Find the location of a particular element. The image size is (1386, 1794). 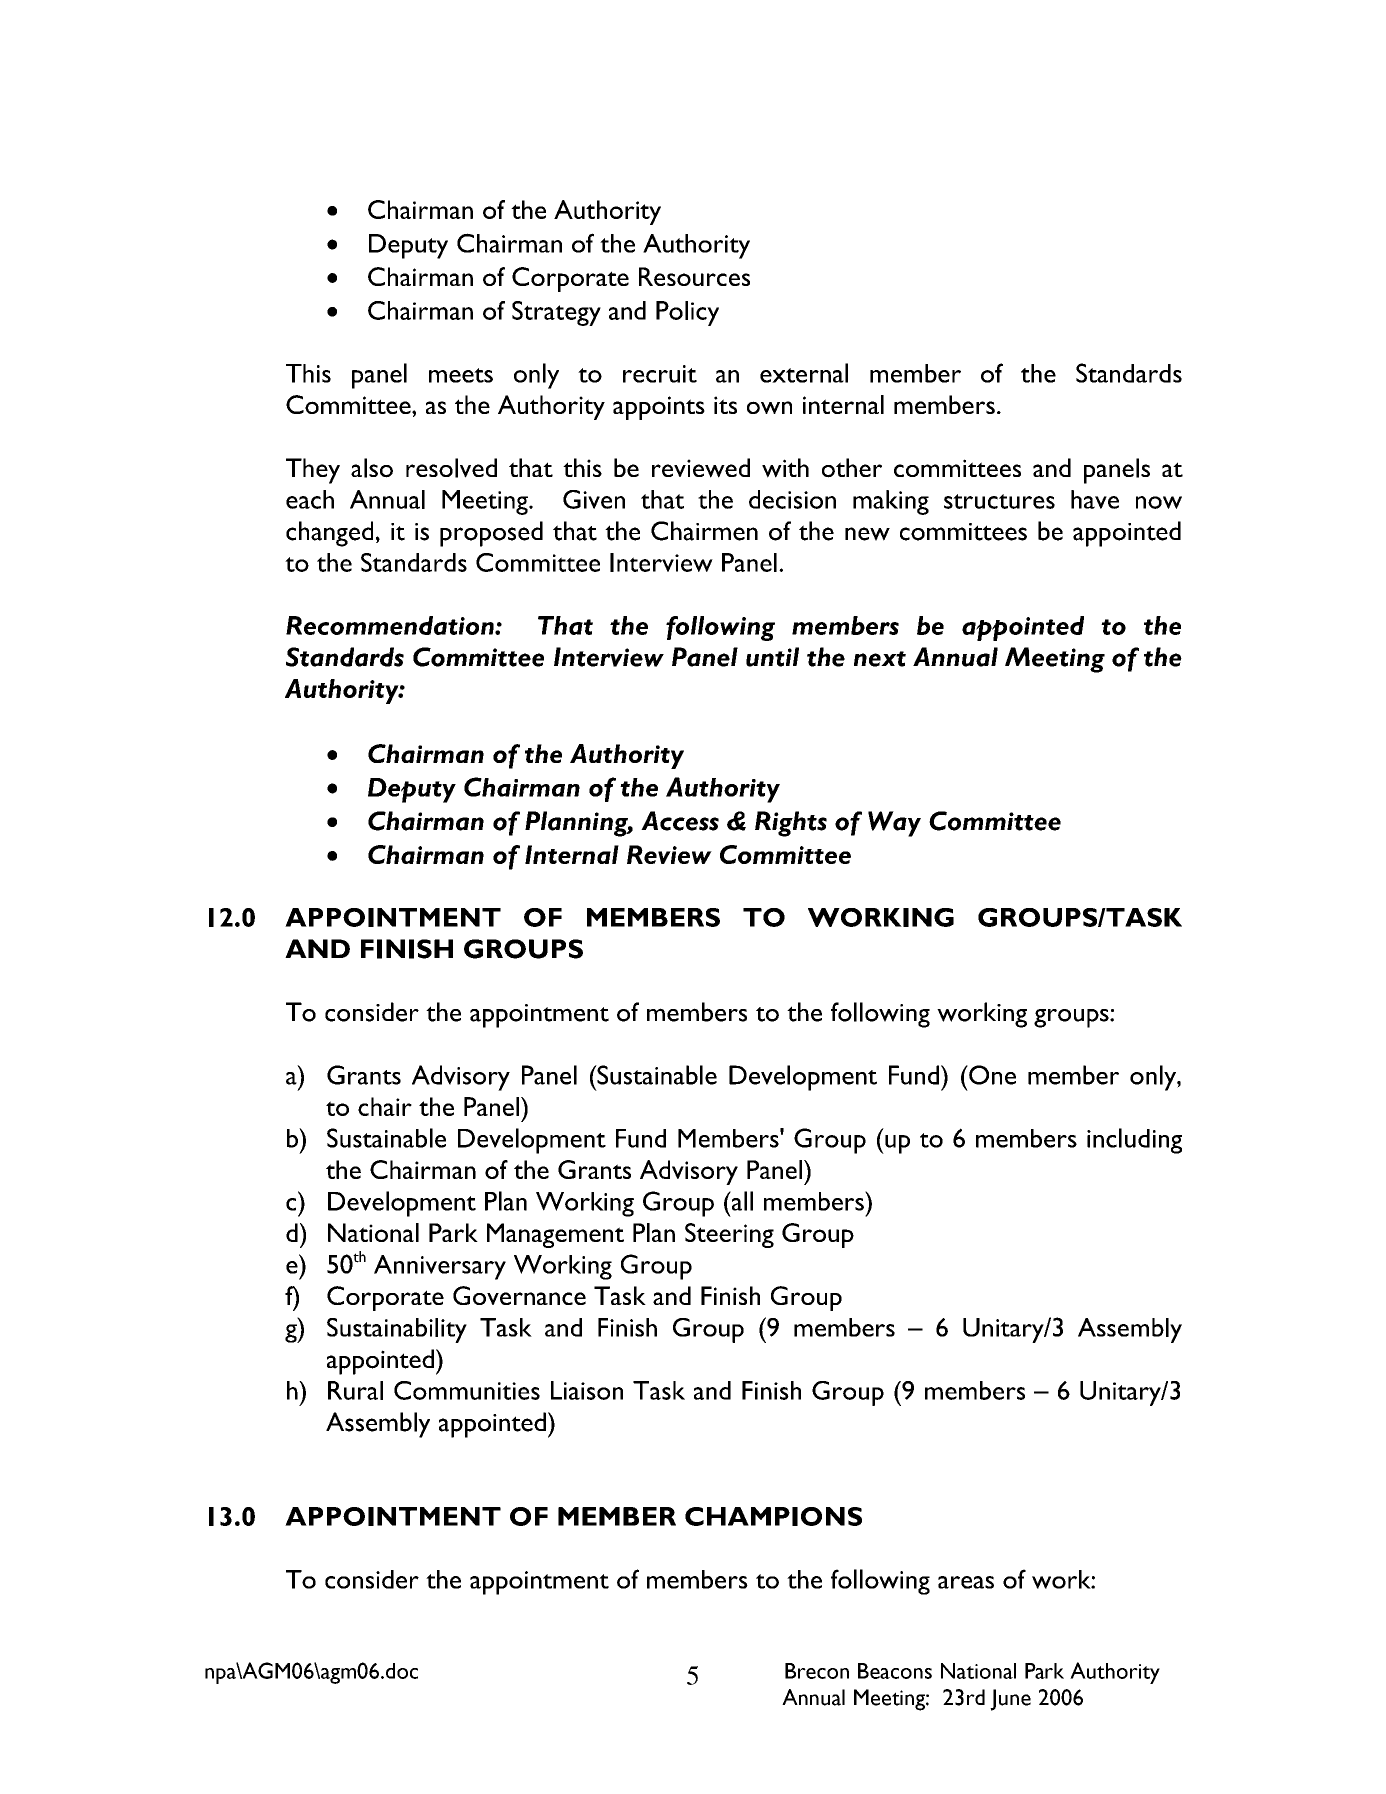

meets is located at coordinates (461, 375).
